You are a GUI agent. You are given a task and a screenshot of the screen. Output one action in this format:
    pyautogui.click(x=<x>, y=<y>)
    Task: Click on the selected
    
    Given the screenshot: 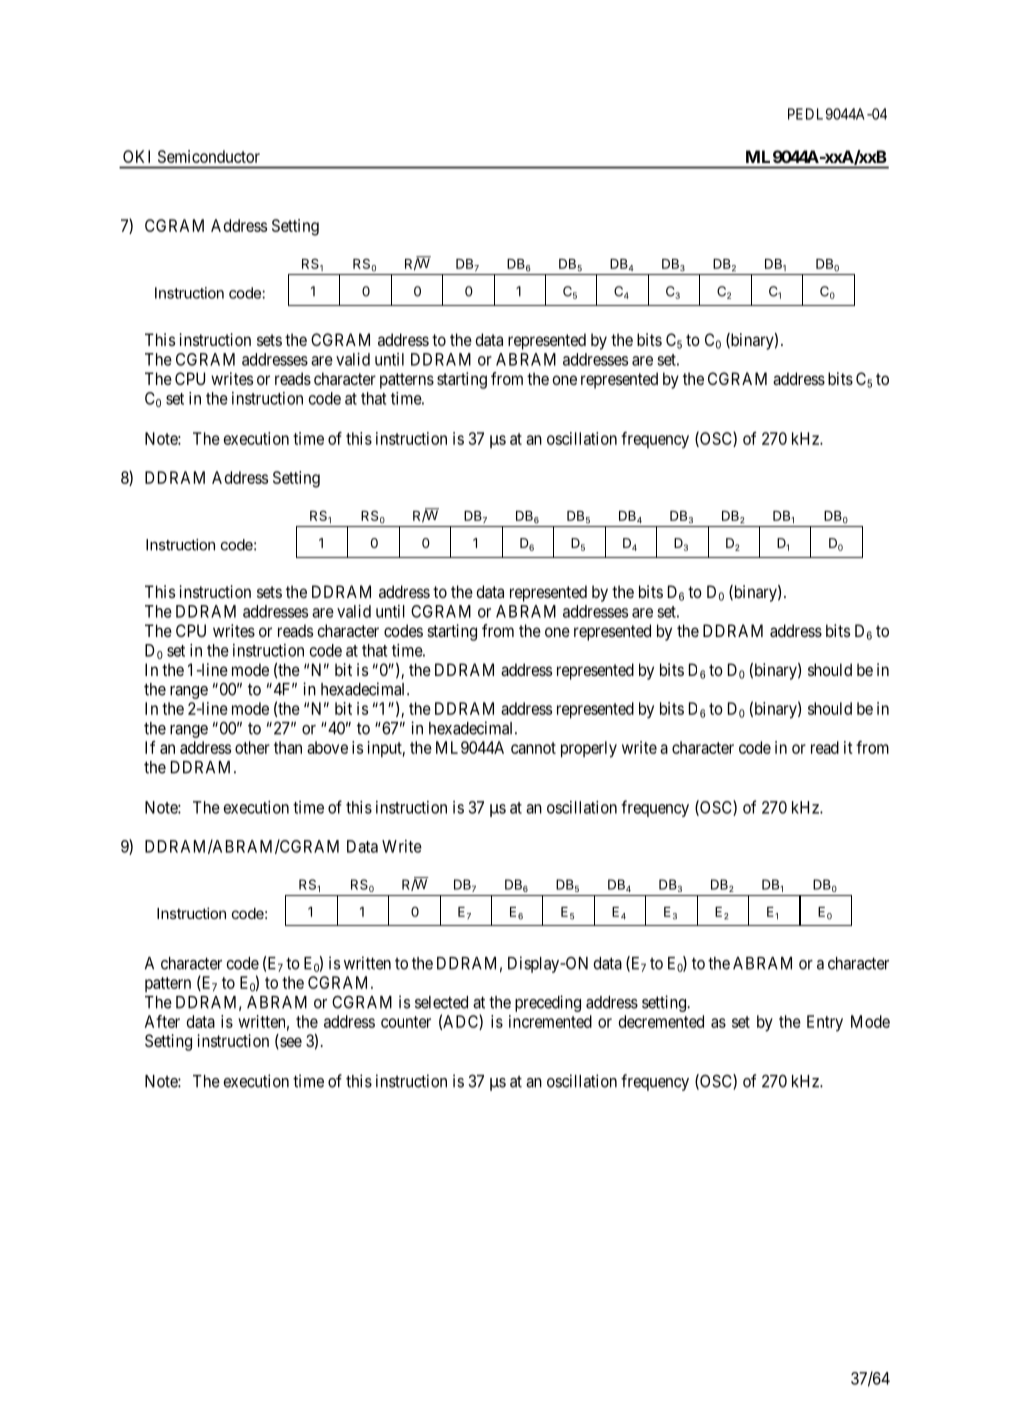 What is the action you would take?
    pyautogui.click(x=441, y=1002)
